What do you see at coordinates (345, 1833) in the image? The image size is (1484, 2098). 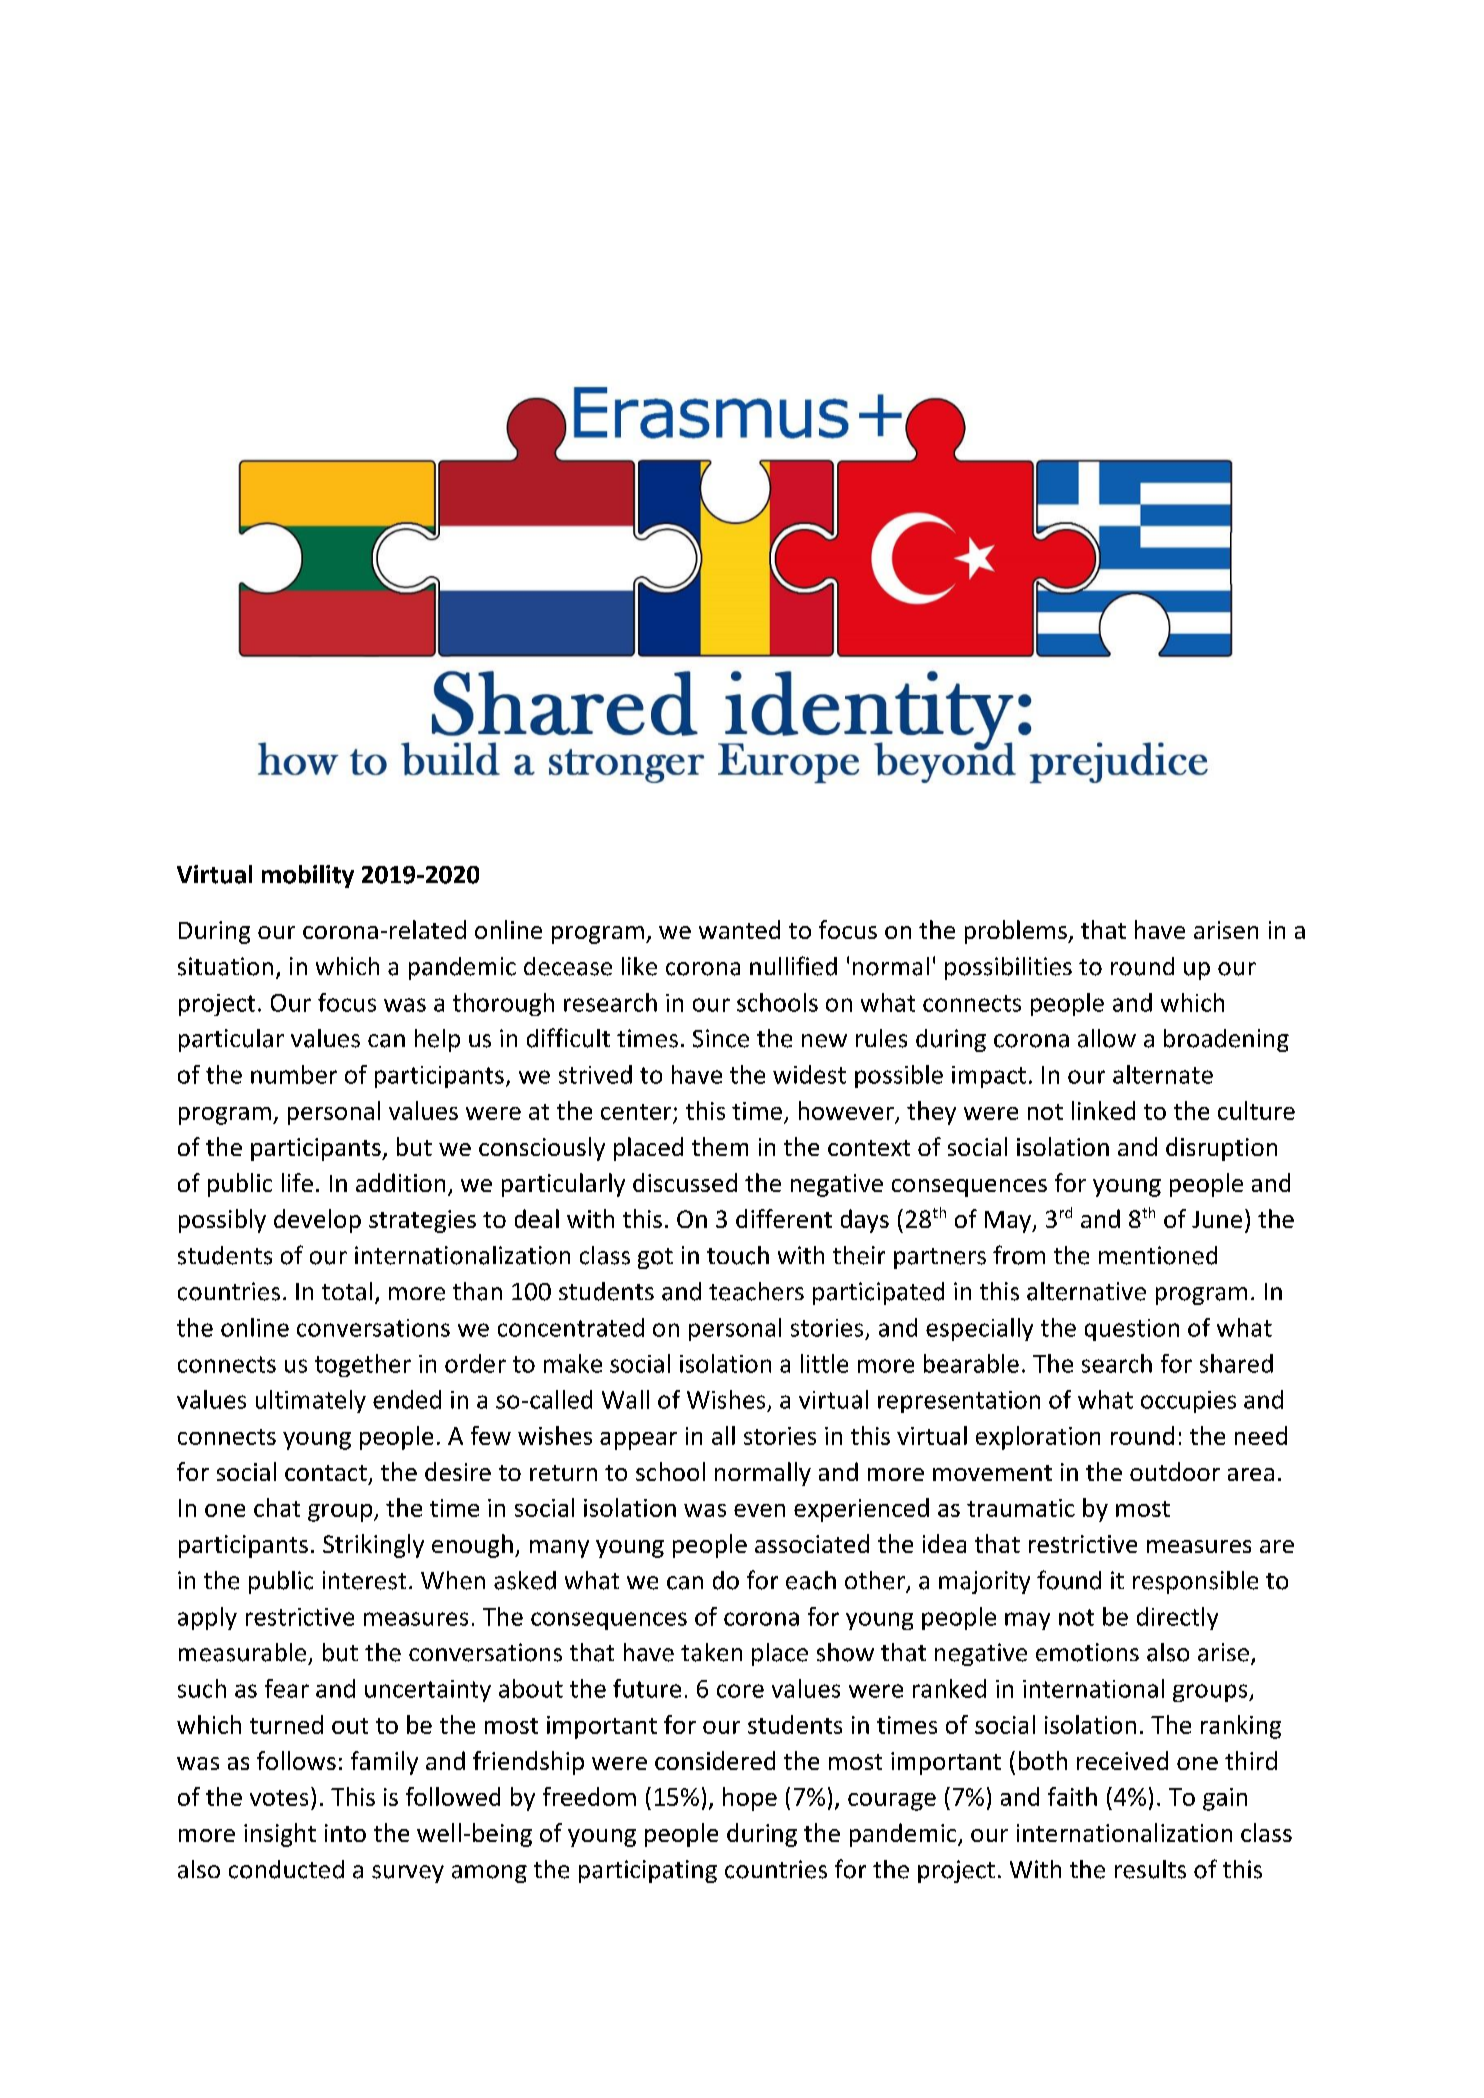 I see `into` at bounding box center [345, 1833].
